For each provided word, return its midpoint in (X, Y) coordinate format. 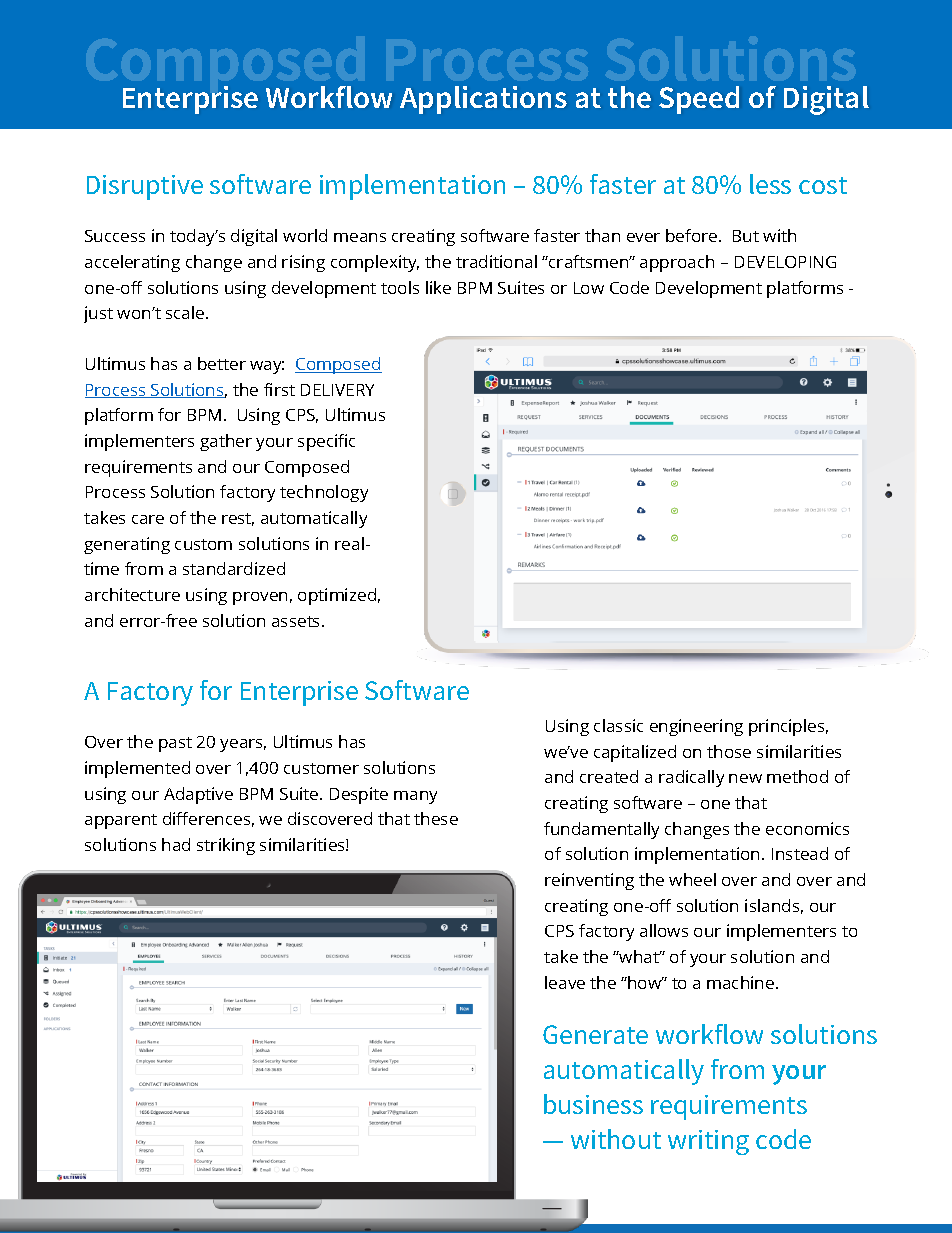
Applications (483, 100)
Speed (699, 100)
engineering (696, 727)
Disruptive (145, 187)
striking (226, 846)
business (593, 1104)
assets (297, 621)
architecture (132, 594)
